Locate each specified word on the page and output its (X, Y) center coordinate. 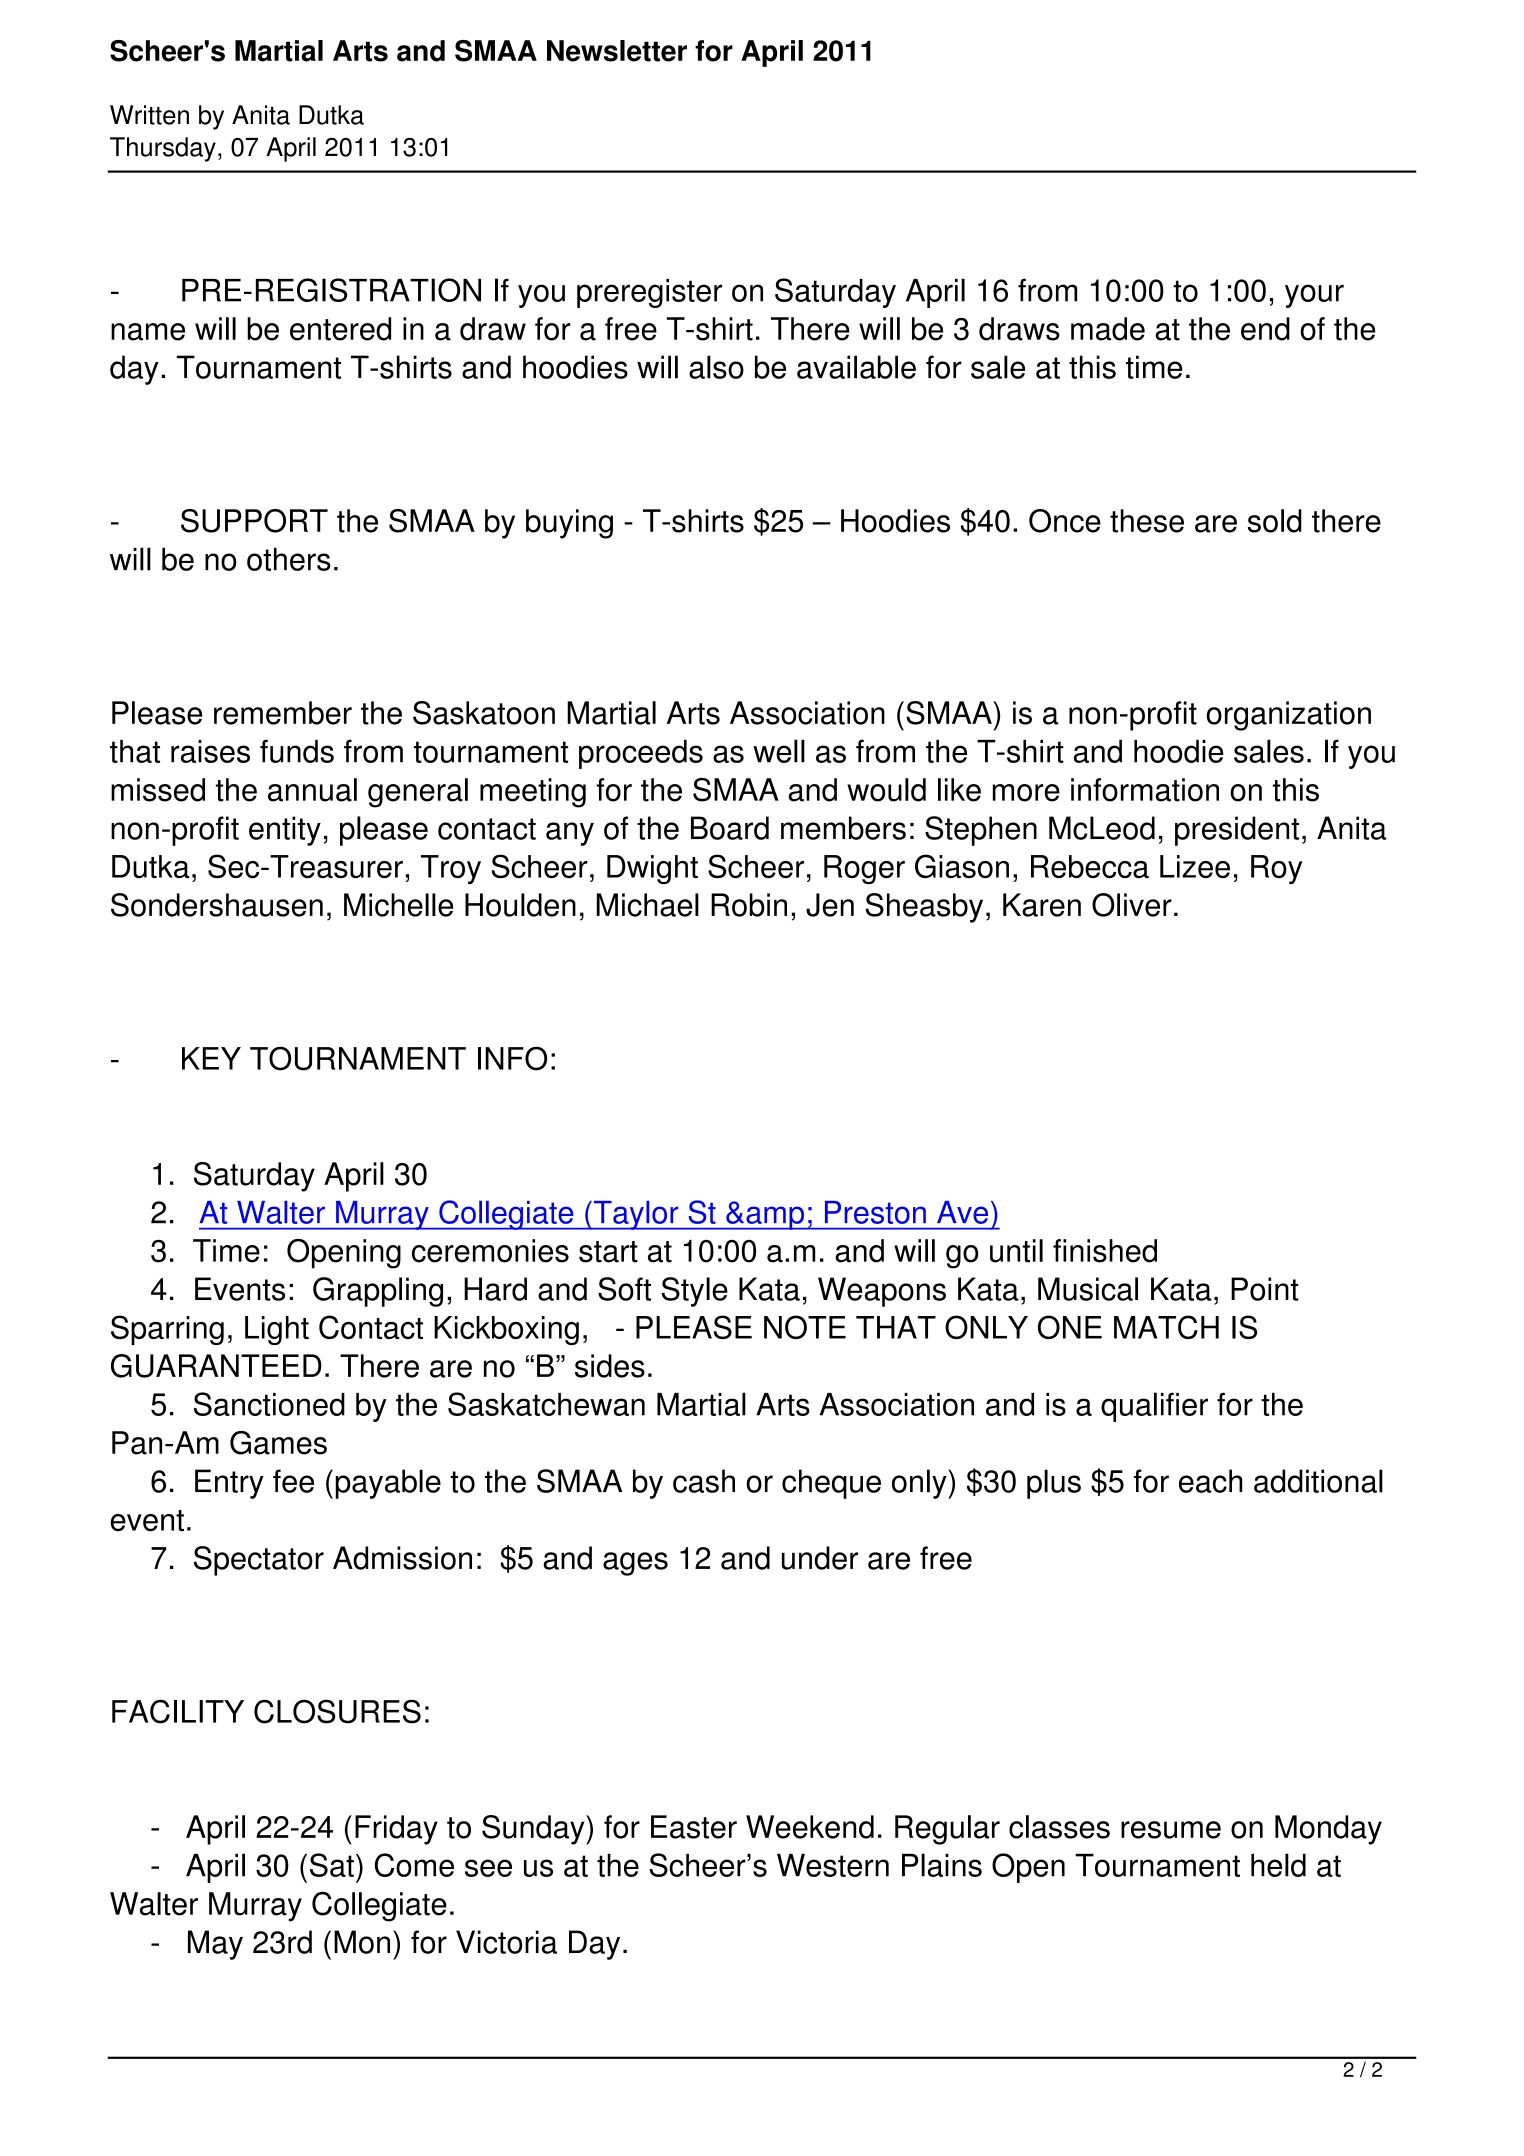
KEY (211, 1058)
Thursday (163, 149)
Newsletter (617, 51)
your (1314, 296)
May (215, 1945)
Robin (749, 905)
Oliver (1132, 905)
